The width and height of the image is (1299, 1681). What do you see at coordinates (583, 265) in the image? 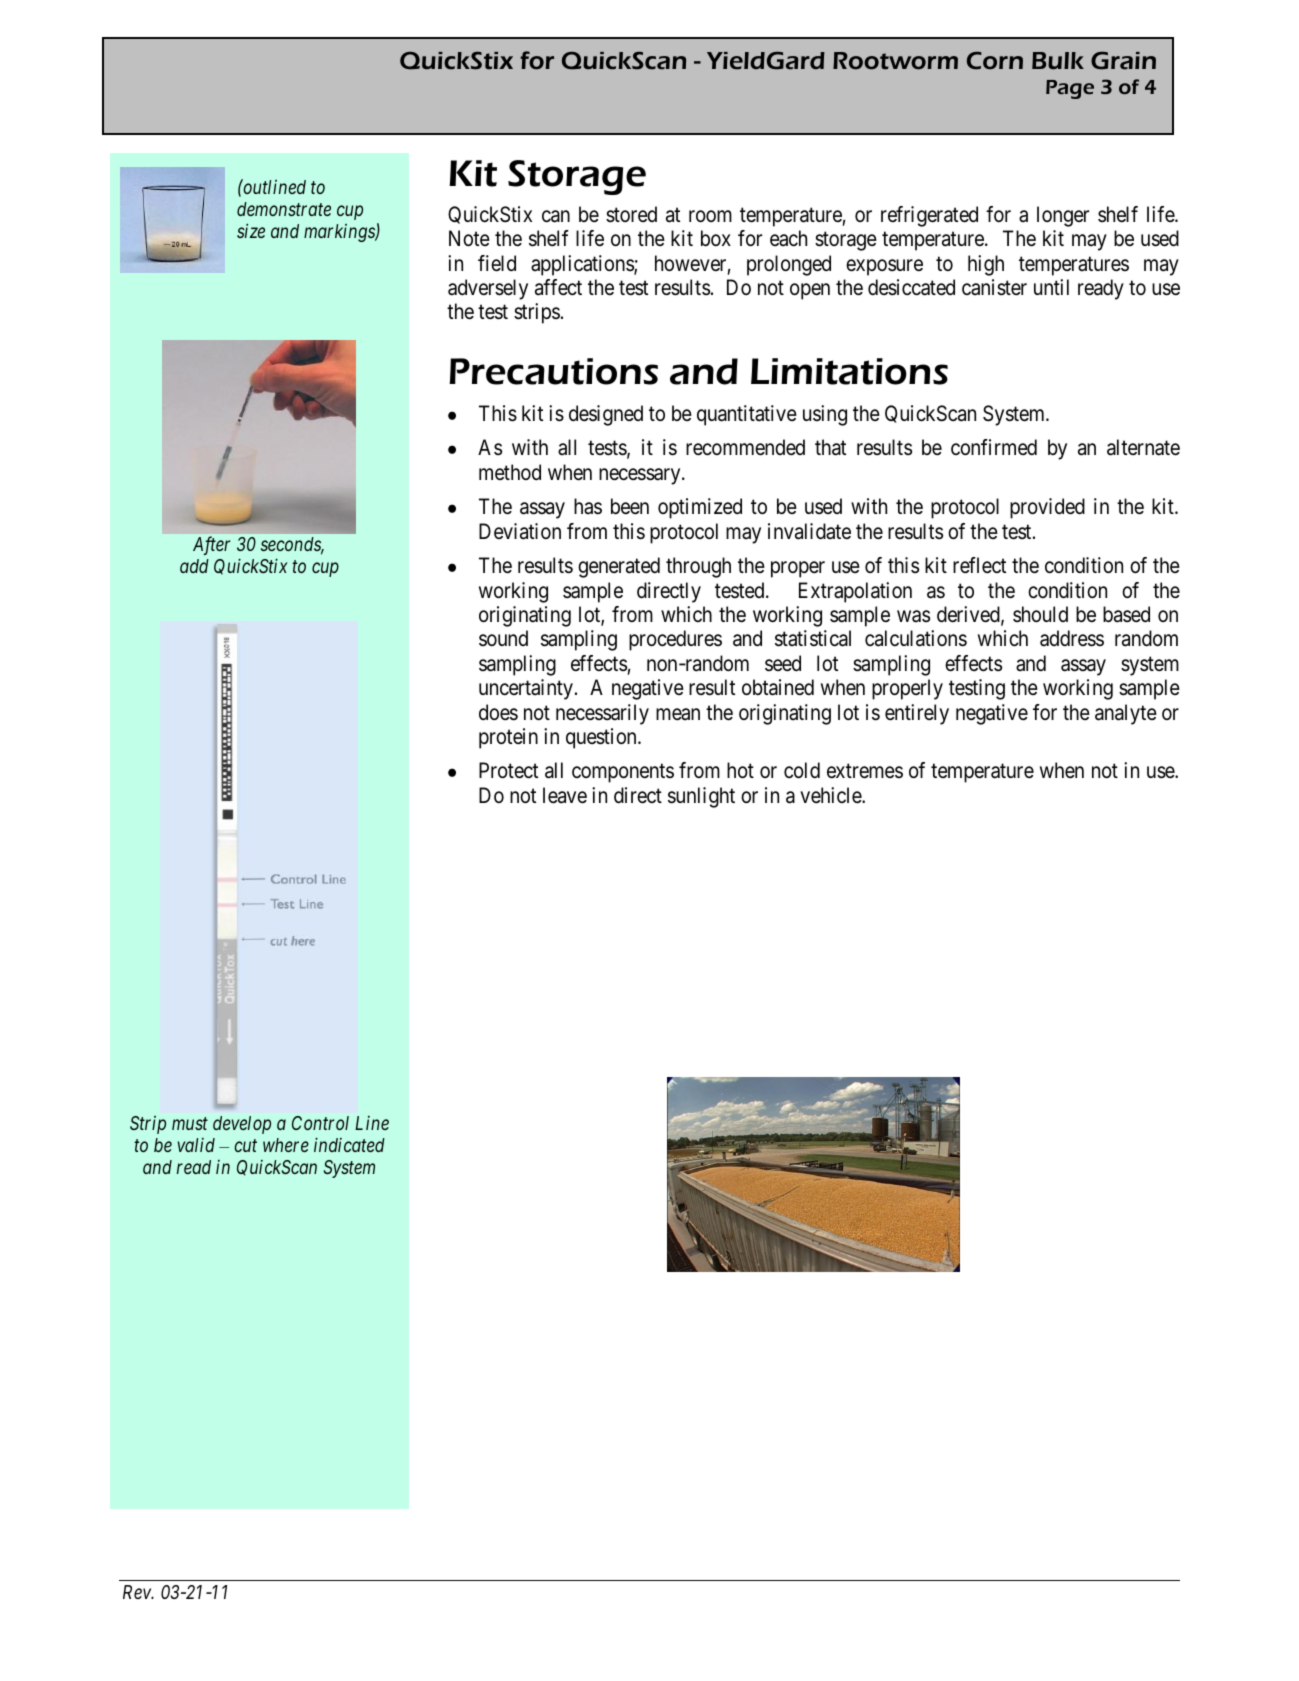
I see `applications` at bounding box center [583, 265].
